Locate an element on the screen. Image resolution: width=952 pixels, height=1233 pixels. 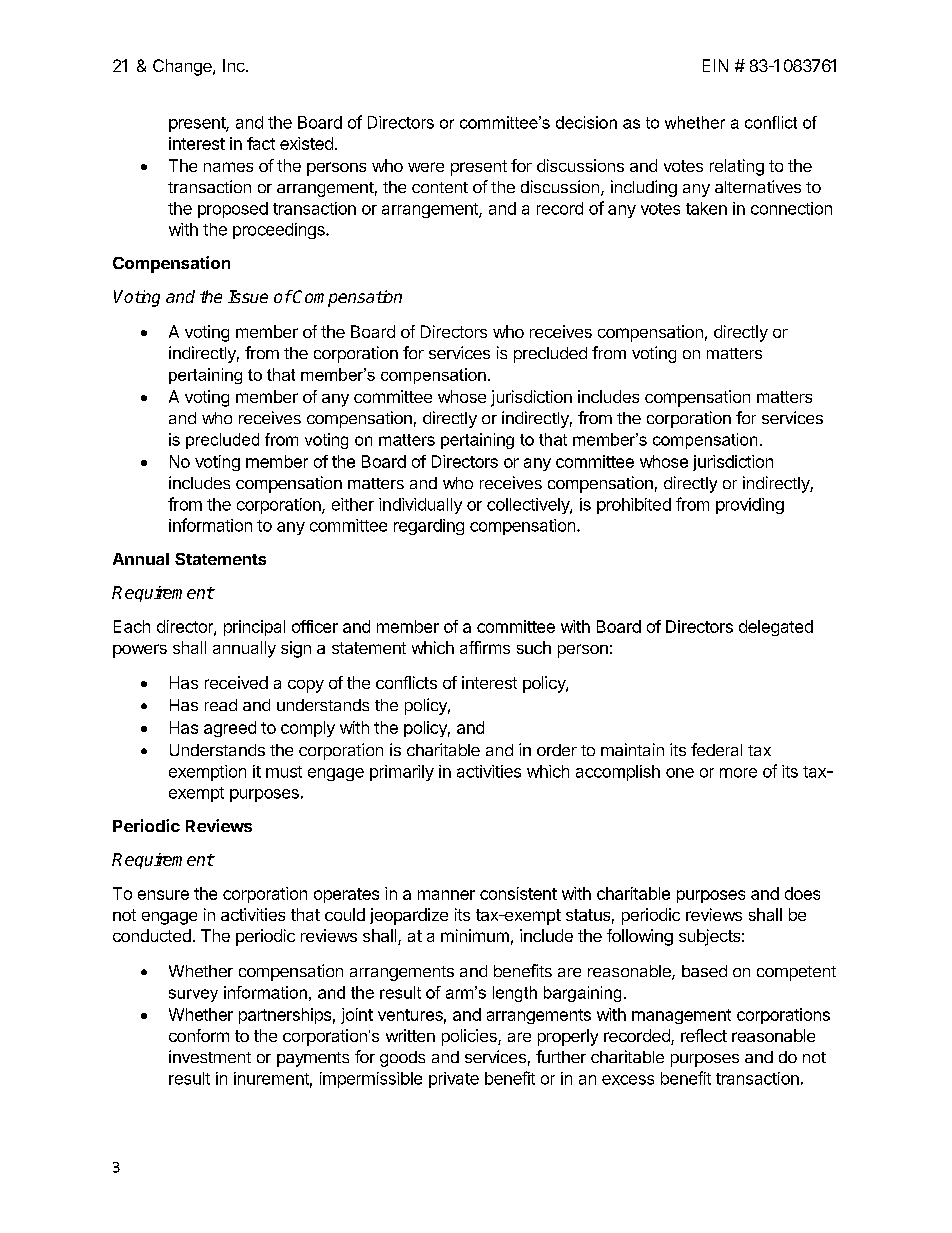
providing is located at coordinates (750, 506).
